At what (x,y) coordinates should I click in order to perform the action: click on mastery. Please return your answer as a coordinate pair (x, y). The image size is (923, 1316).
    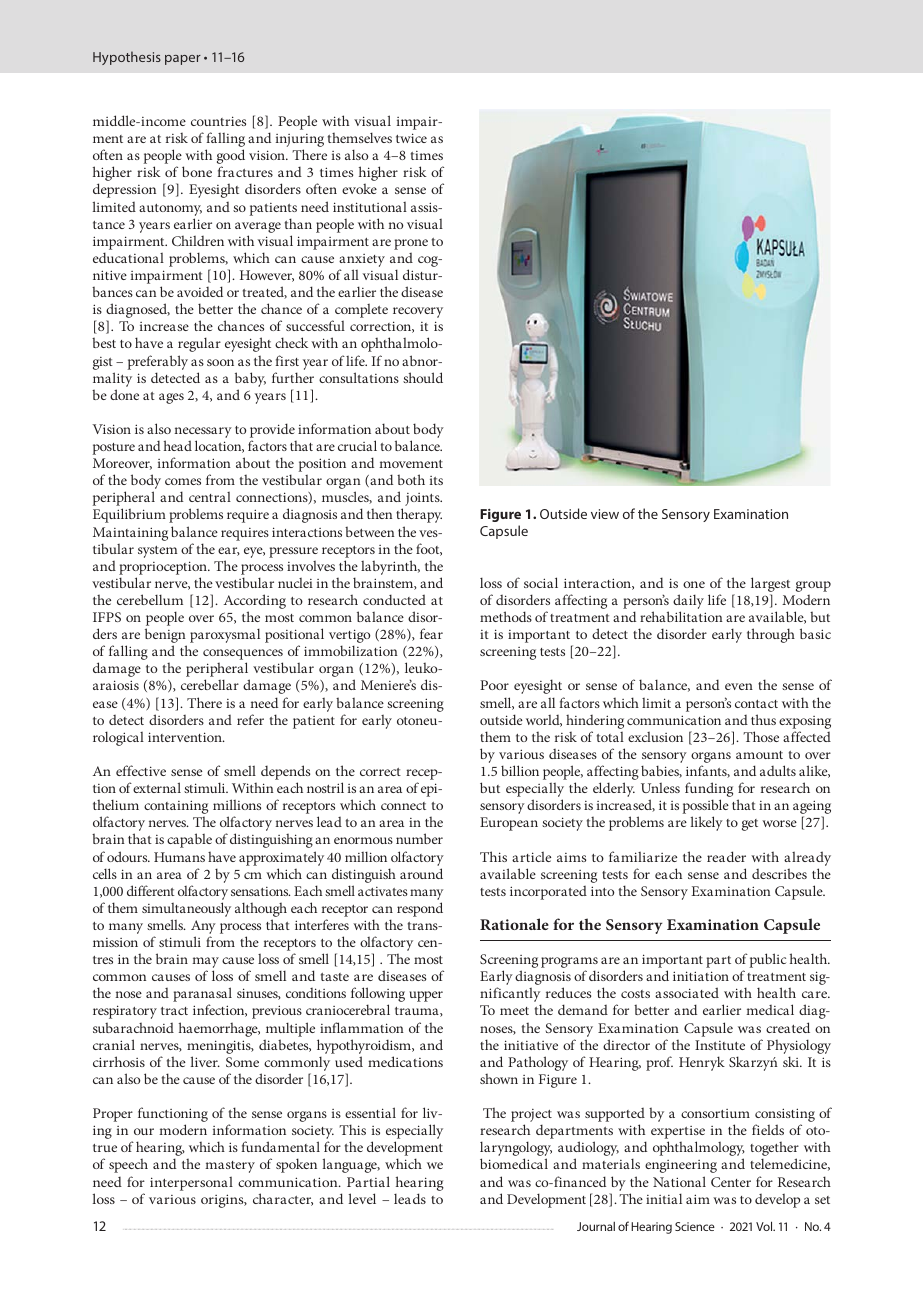
    Looking at the image, I should click on (230, 1167).
